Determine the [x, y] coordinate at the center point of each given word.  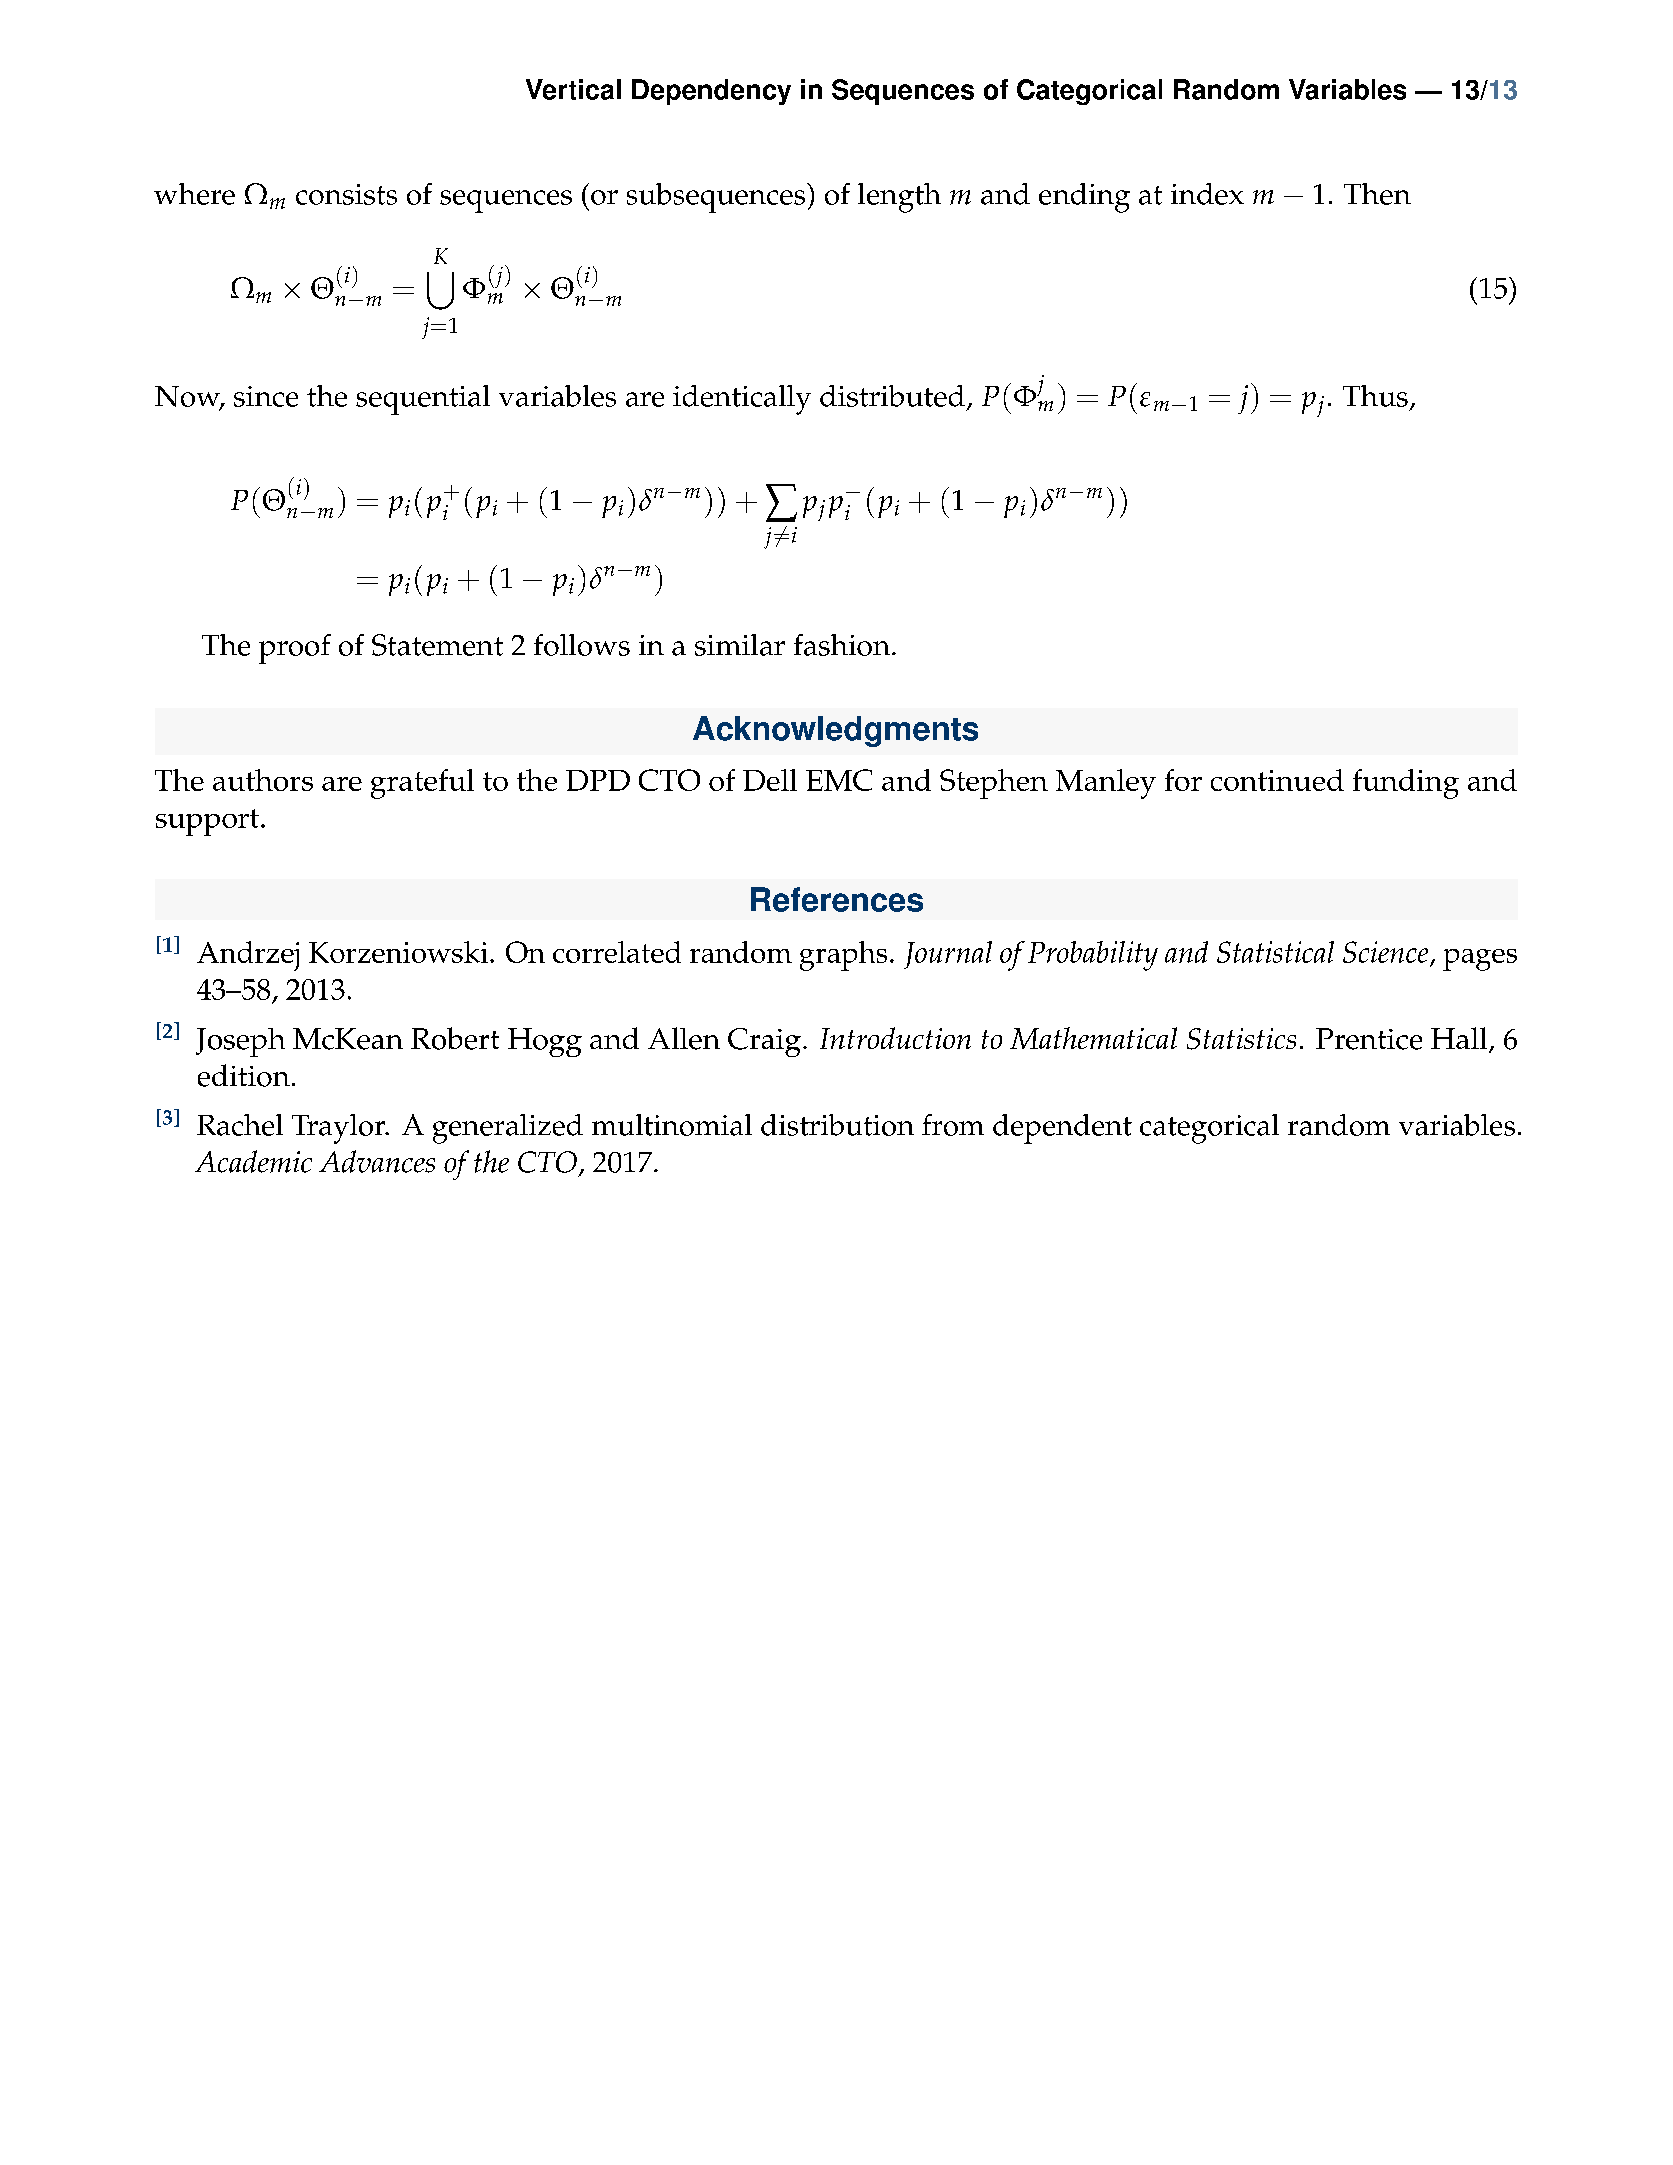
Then [1377, 194]
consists [346, 194]
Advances [377, 1161]
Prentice [1369, 1039]
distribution [837, 1125]
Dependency [711, 92]
